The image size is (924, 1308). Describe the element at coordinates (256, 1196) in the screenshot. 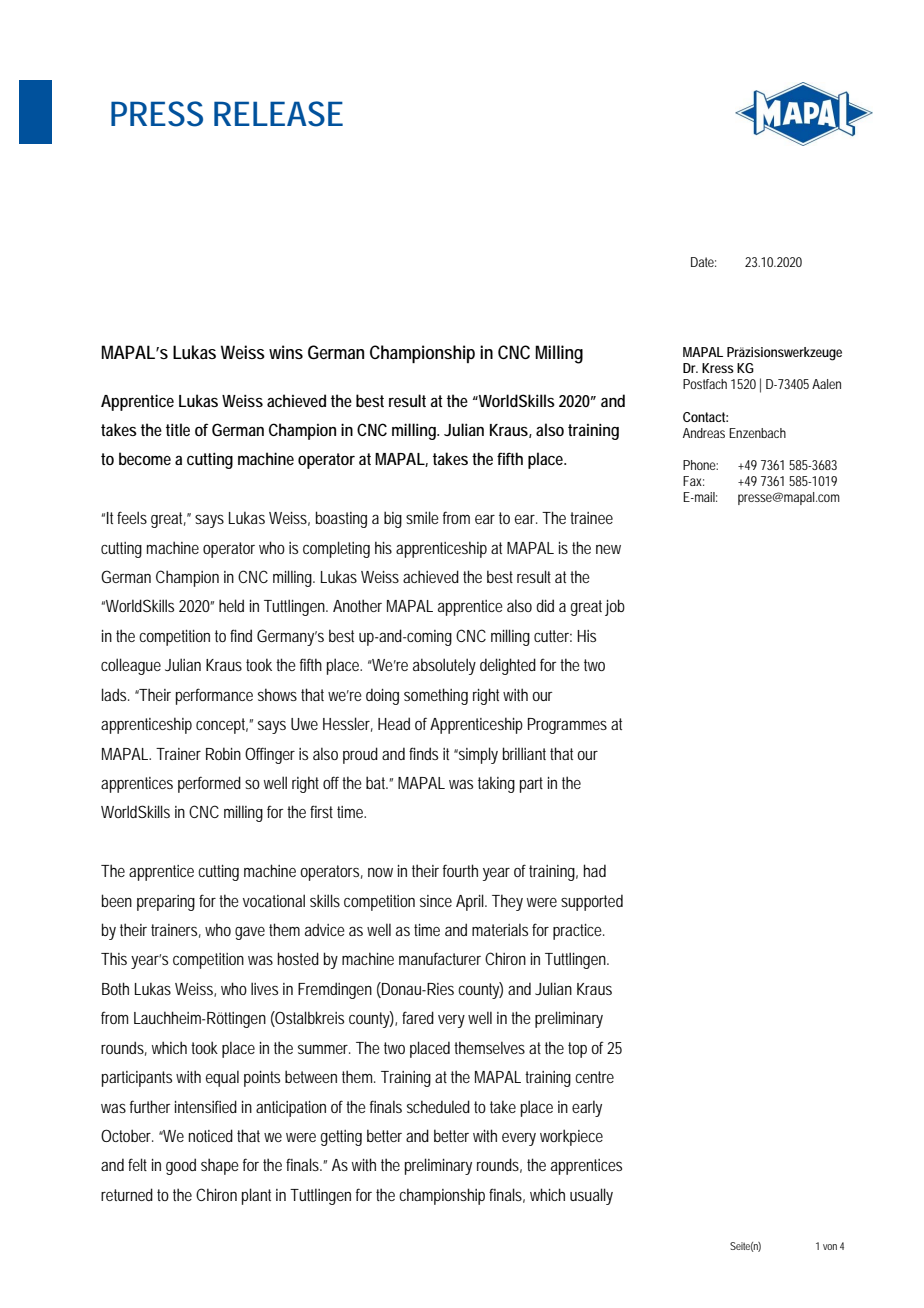

I see `plant` at that location.
